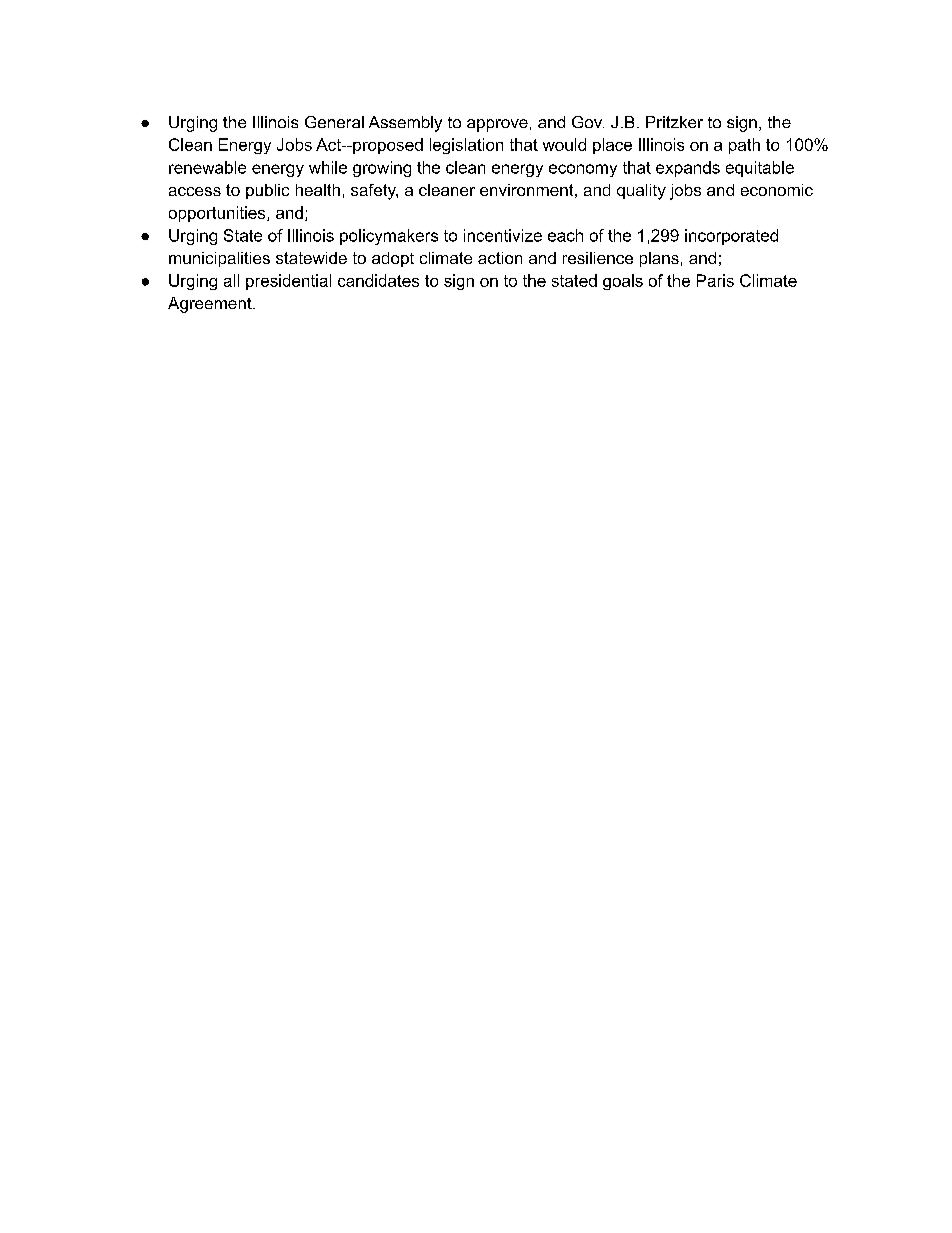  Describe the element at coordinates (497, 125) in the screenshot. I see `approve` at that location.
